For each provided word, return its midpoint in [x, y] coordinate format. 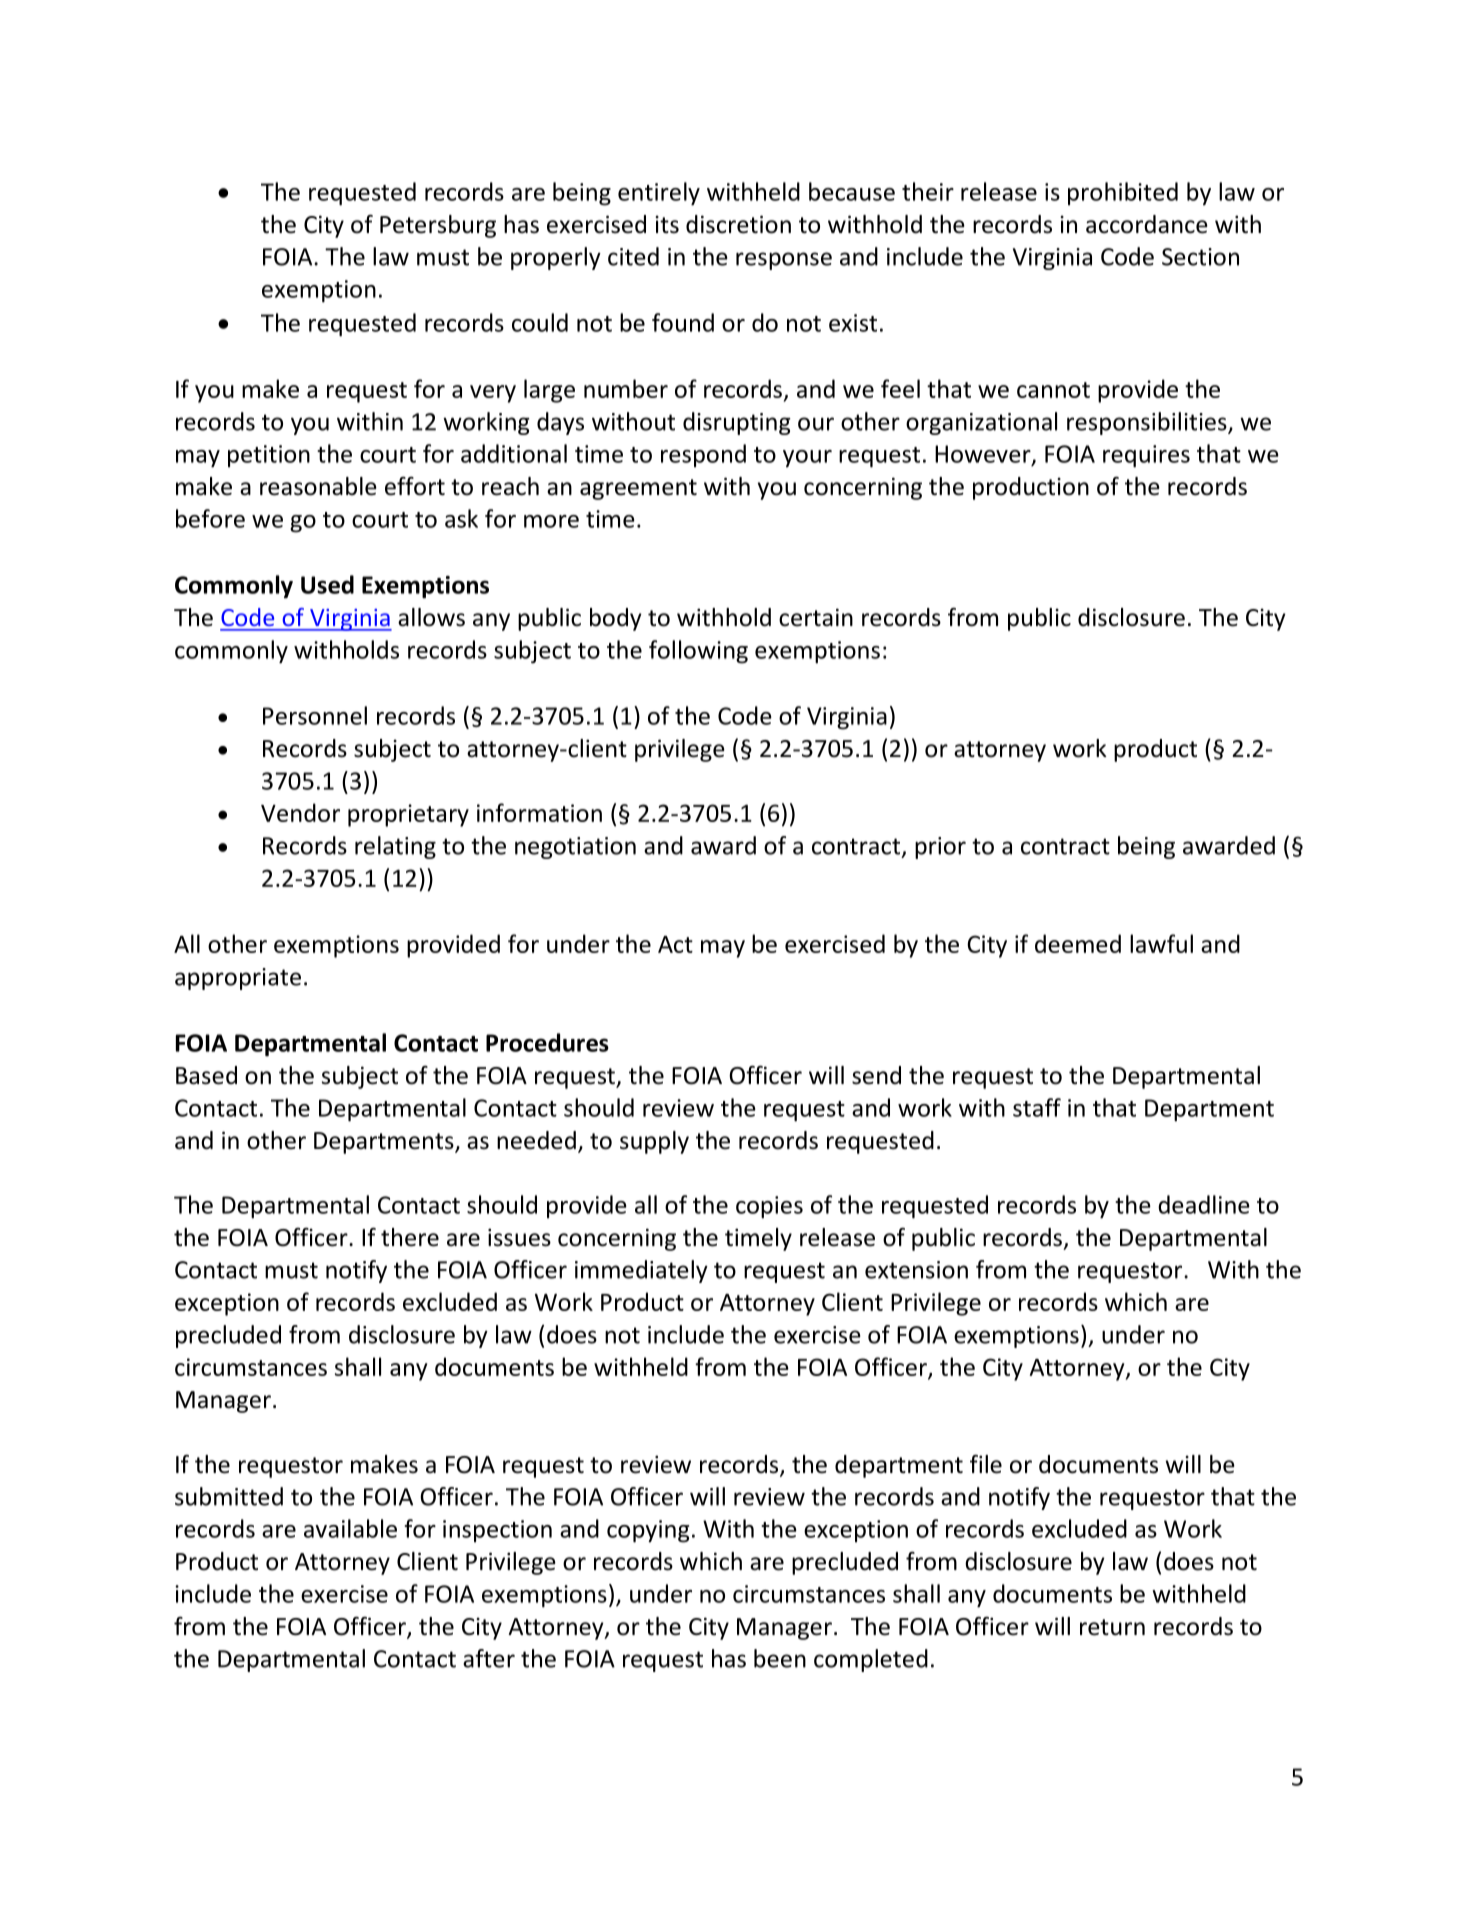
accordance [1147, 224]
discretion [738, 224]
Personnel [315, 715]
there [410, 1237]
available [350, 1528]
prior [940, 848]
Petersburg [438, 226]
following [698, 652]
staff [1037, 1107]
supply [654, 1142]
